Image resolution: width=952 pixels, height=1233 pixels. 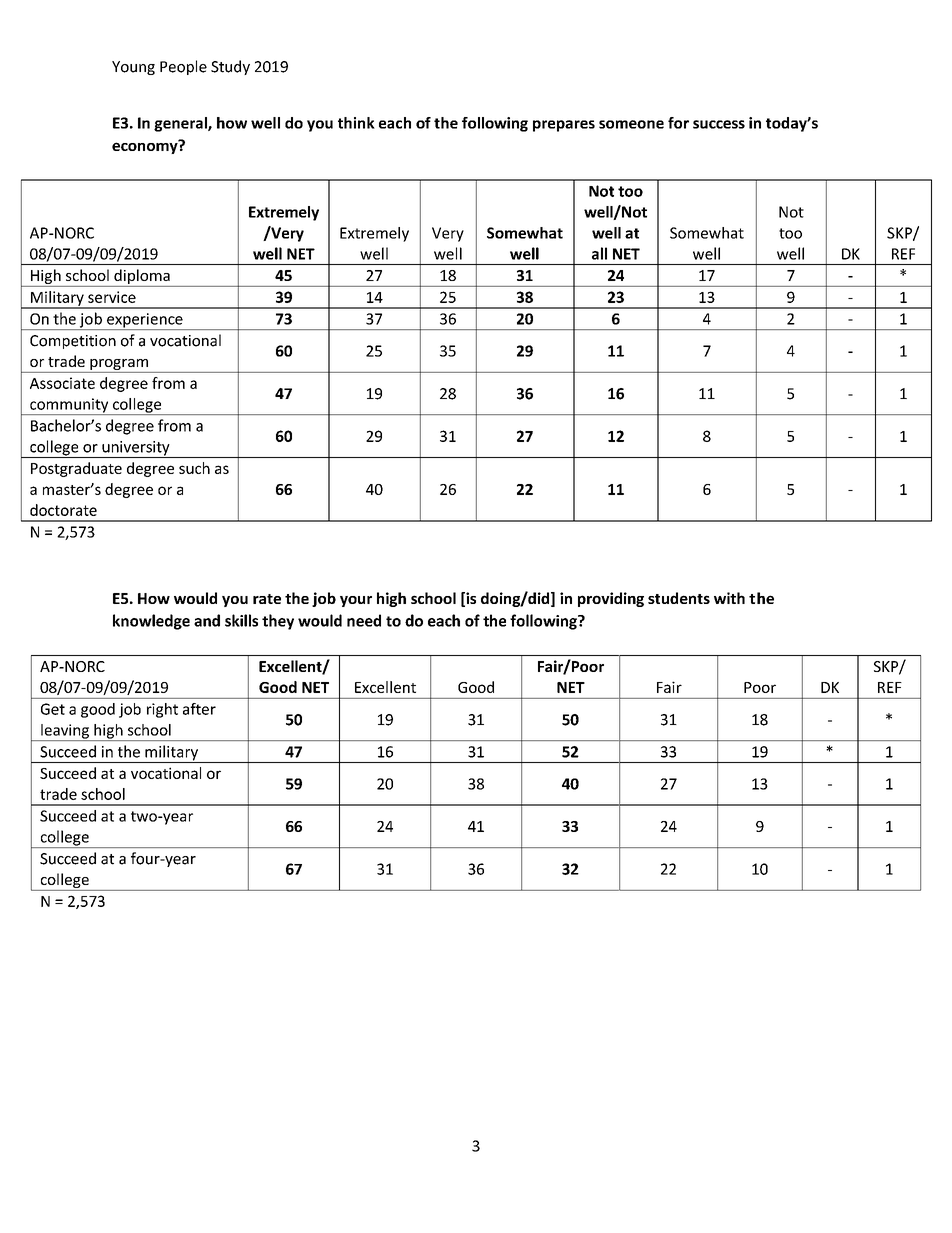 I want to click on someone, so click(x=631, y=124).
